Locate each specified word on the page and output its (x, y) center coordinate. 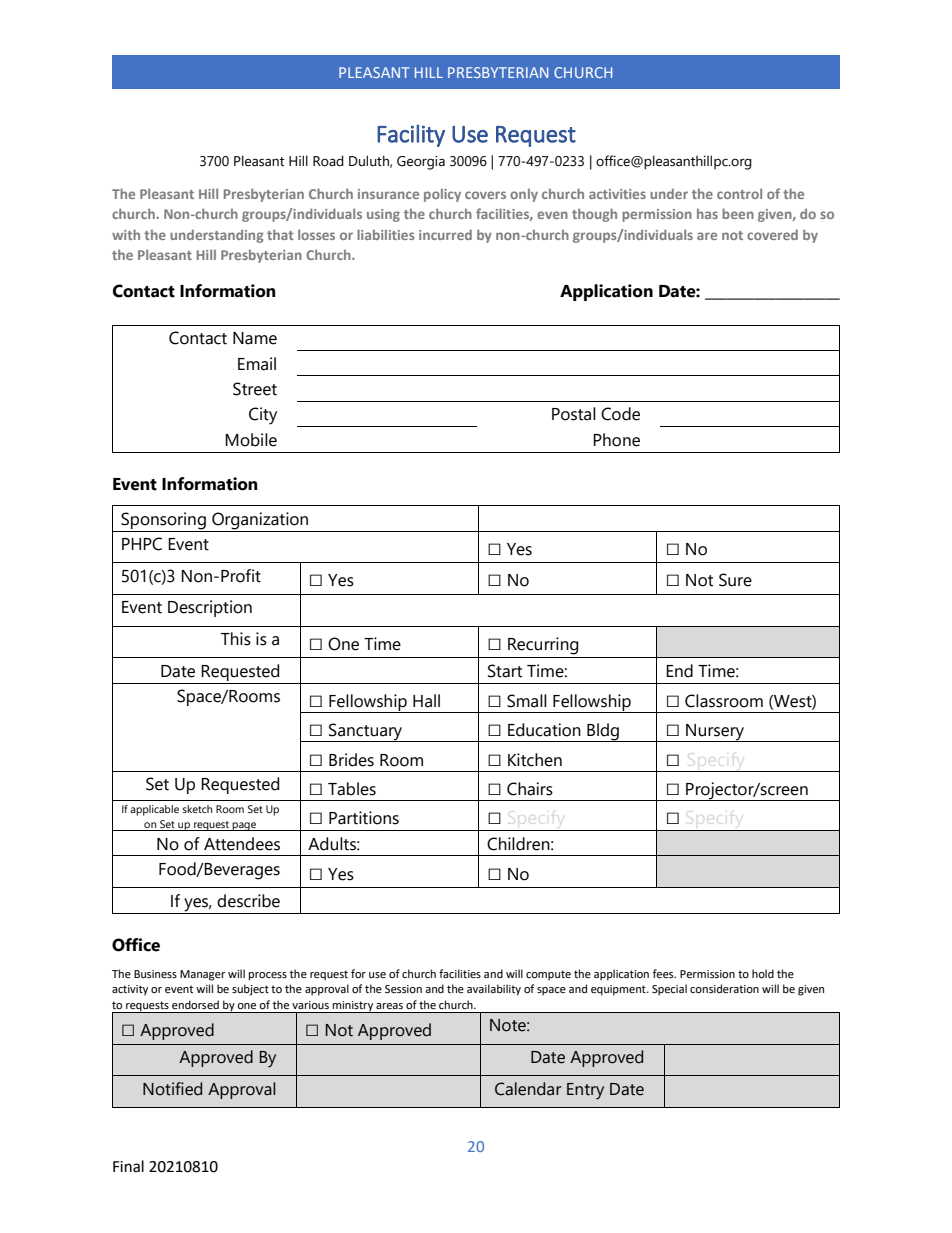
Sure (735, 580)
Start (505, 671)
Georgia (421, 163)
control (739, 193)
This (236, 639)
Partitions (364, 818)
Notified (172, 1089)
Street (255, 389)
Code (620, 414)
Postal (574, 414)
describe (248, 901)
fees (664, 974)
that (280, 234)
